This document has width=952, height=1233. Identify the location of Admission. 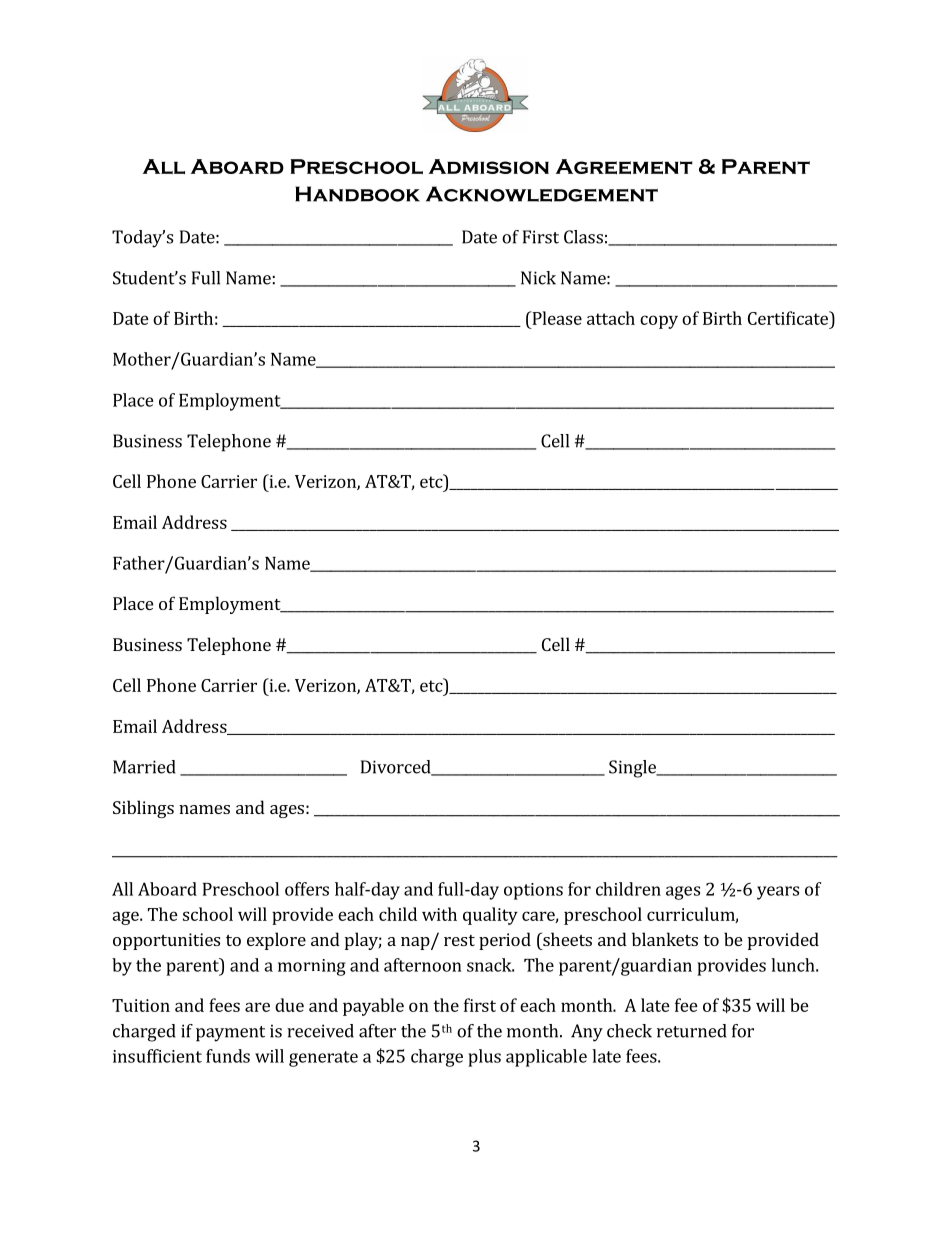
(489, 166).
